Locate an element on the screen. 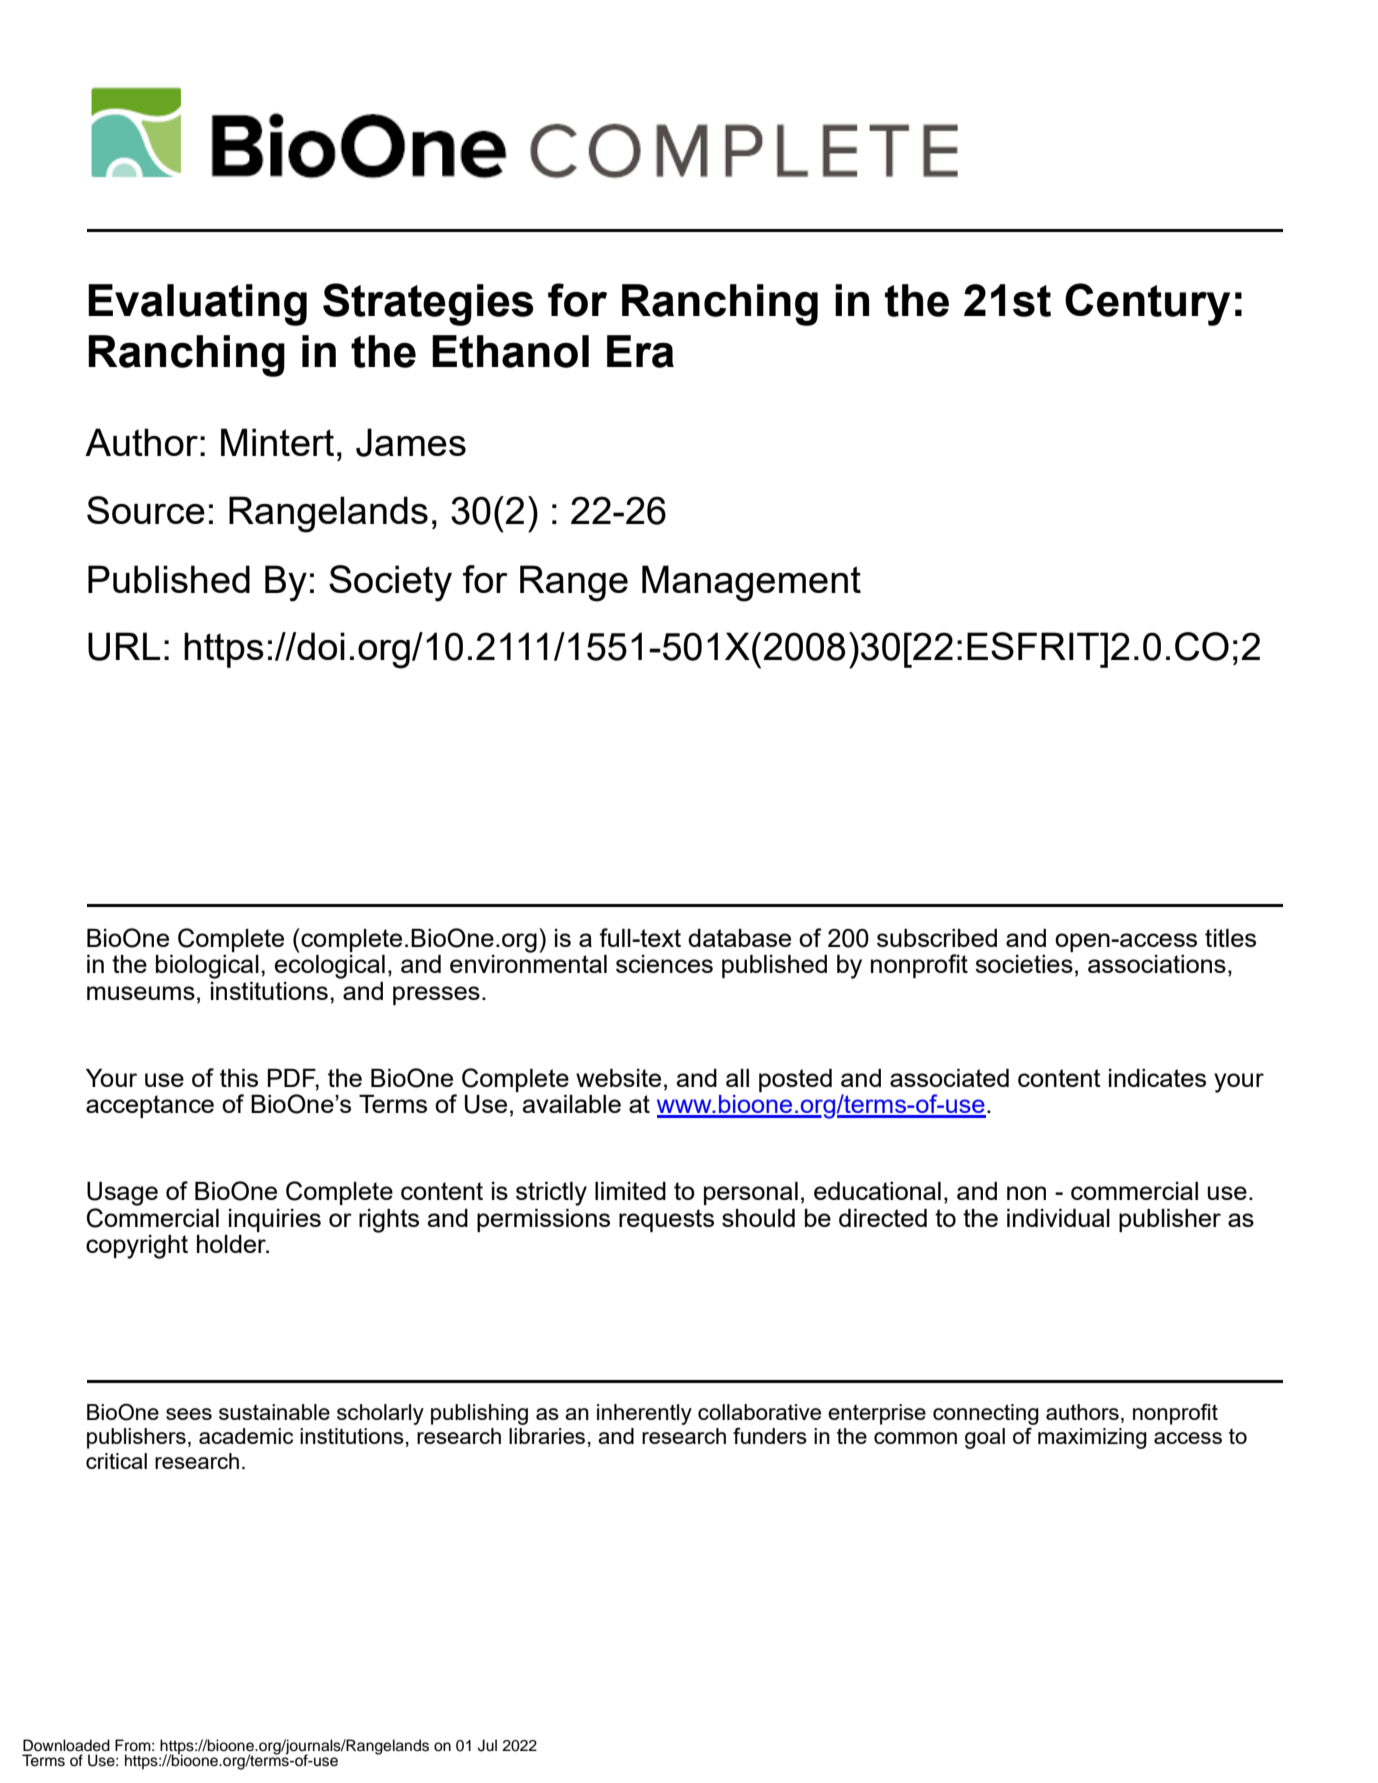 This screenshot has height=1783, width=1378. Century is located at coordinates (1147, 304).
